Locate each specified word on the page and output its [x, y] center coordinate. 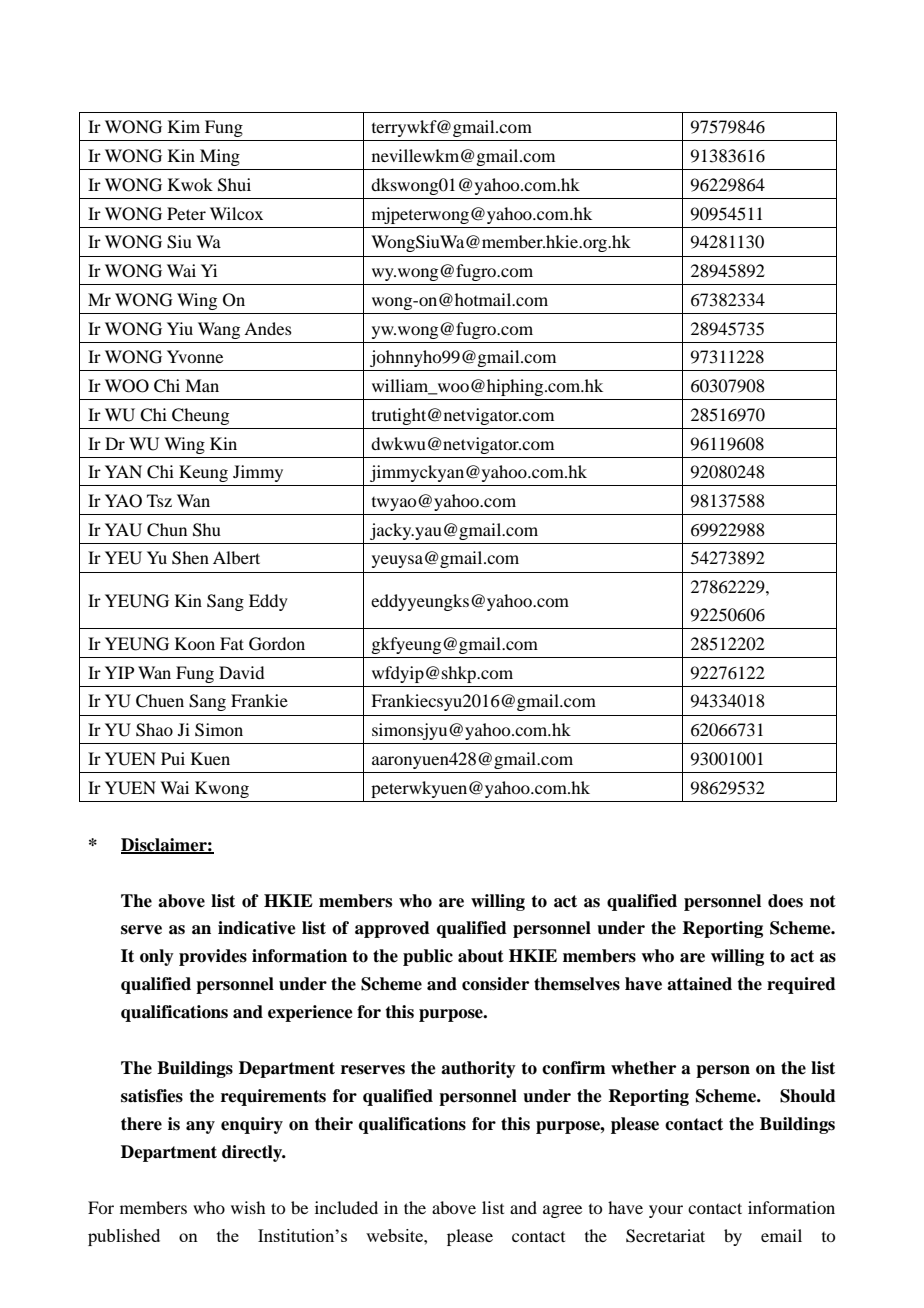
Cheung [200, 416]
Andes [268, 328]
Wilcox [236, 213]
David [241, 672]
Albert [236, 557]
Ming [220, 157]
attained [699, 984]
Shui [234, 185]
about [481, 956]
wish [248, 1207]
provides [213, 957]
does [785, 901]
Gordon [277, 644]
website [395, 1235]
